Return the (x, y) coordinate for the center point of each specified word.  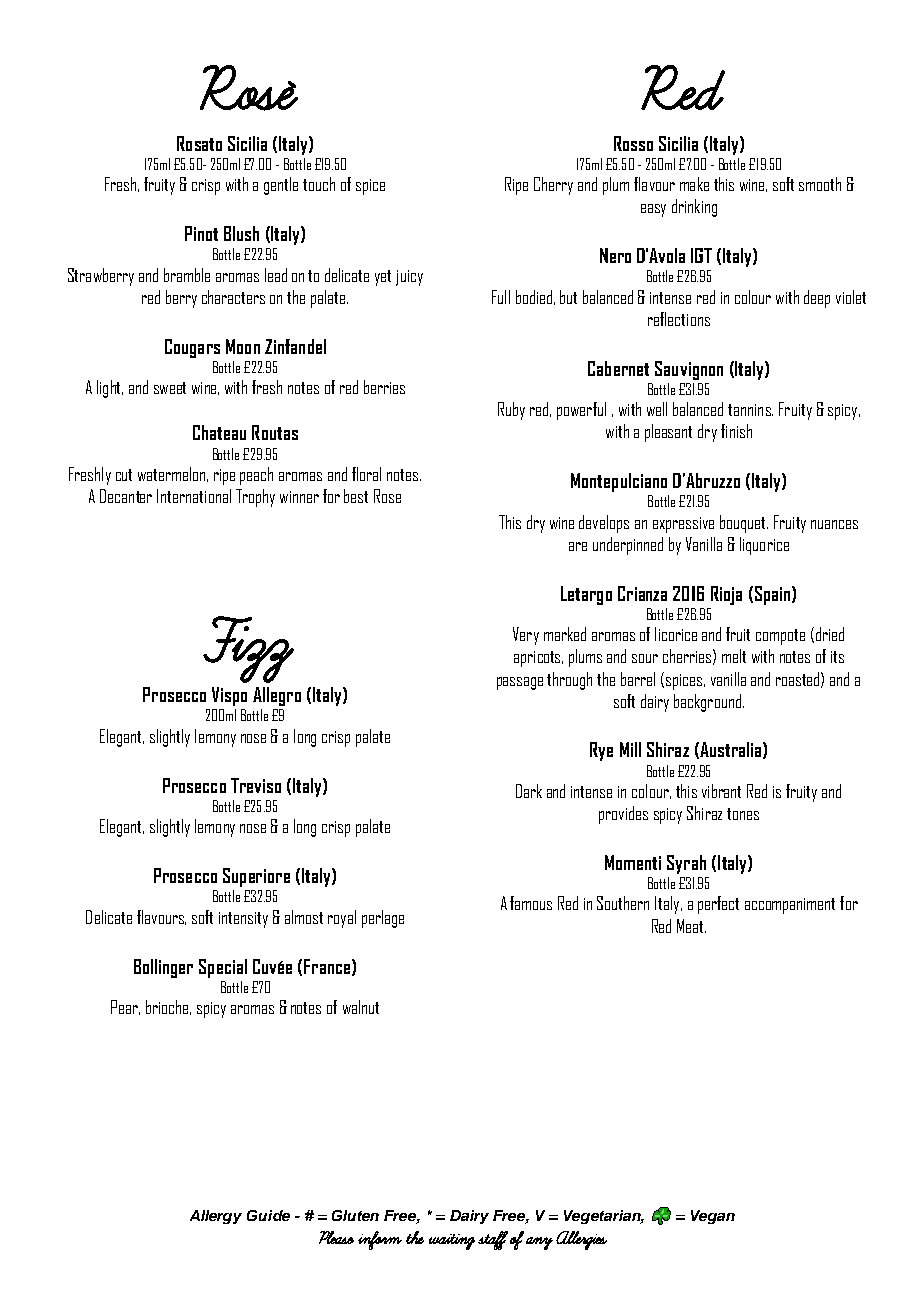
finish (736, 431)
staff (493, 1240)
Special (223, 968)
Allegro (277, 696)
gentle (281, 186)
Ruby (511, 411)
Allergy (216, 1217)
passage (520, 683)
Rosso (633, 143)
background (707, 703)
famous (531, 903)
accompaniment (790, 906)
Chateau (219, 432)
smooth (820, 184)
